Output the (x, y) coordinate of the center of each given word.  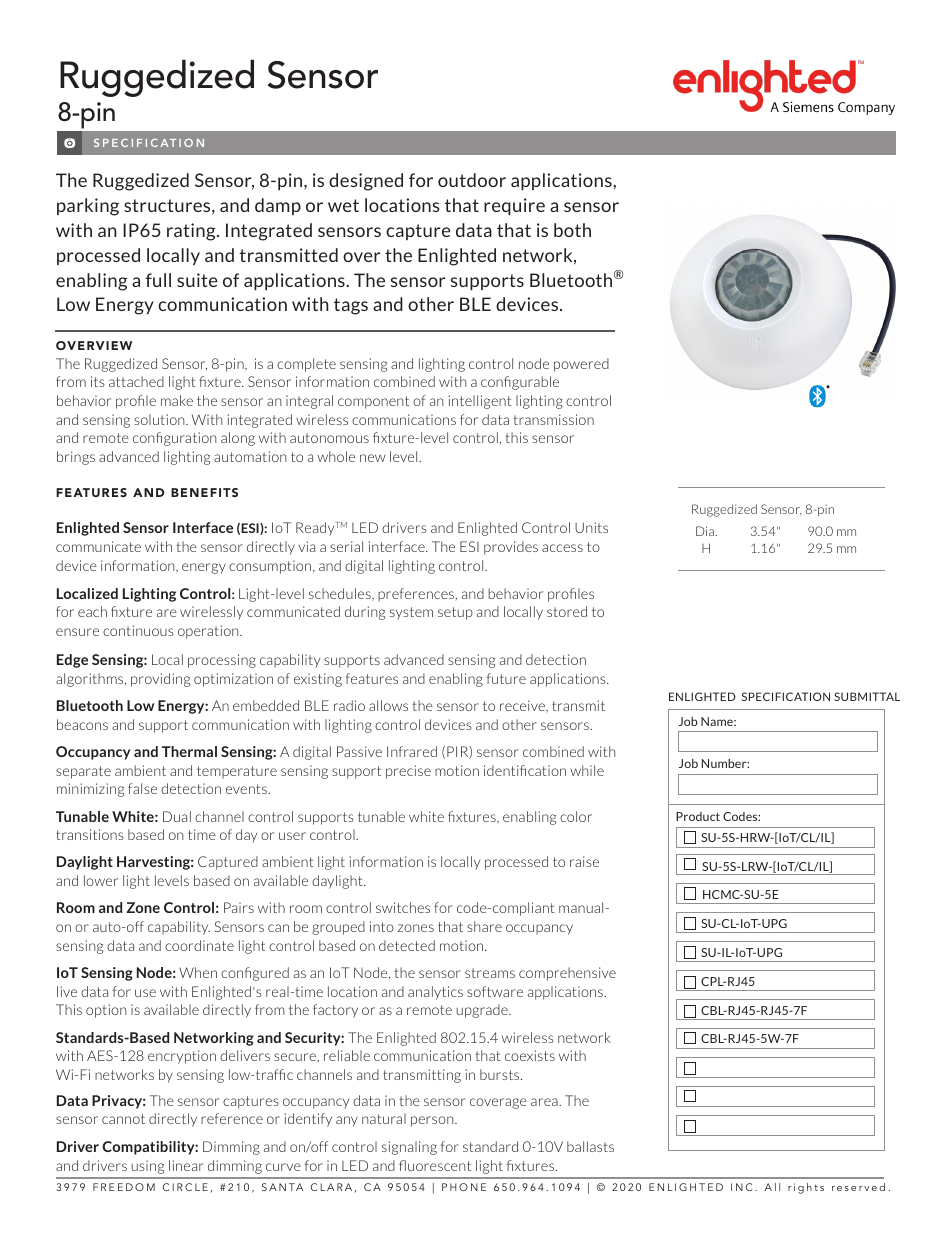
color (576, 816)
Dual (177, 816)
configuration (175, 439)
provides (511, 548)
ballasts (590, 1146)
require (514, 206)
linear (186, 1165)
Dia (705, 531)
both (572, 230)
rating (192, 232)
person (433, 1121)
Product (698, 816)
